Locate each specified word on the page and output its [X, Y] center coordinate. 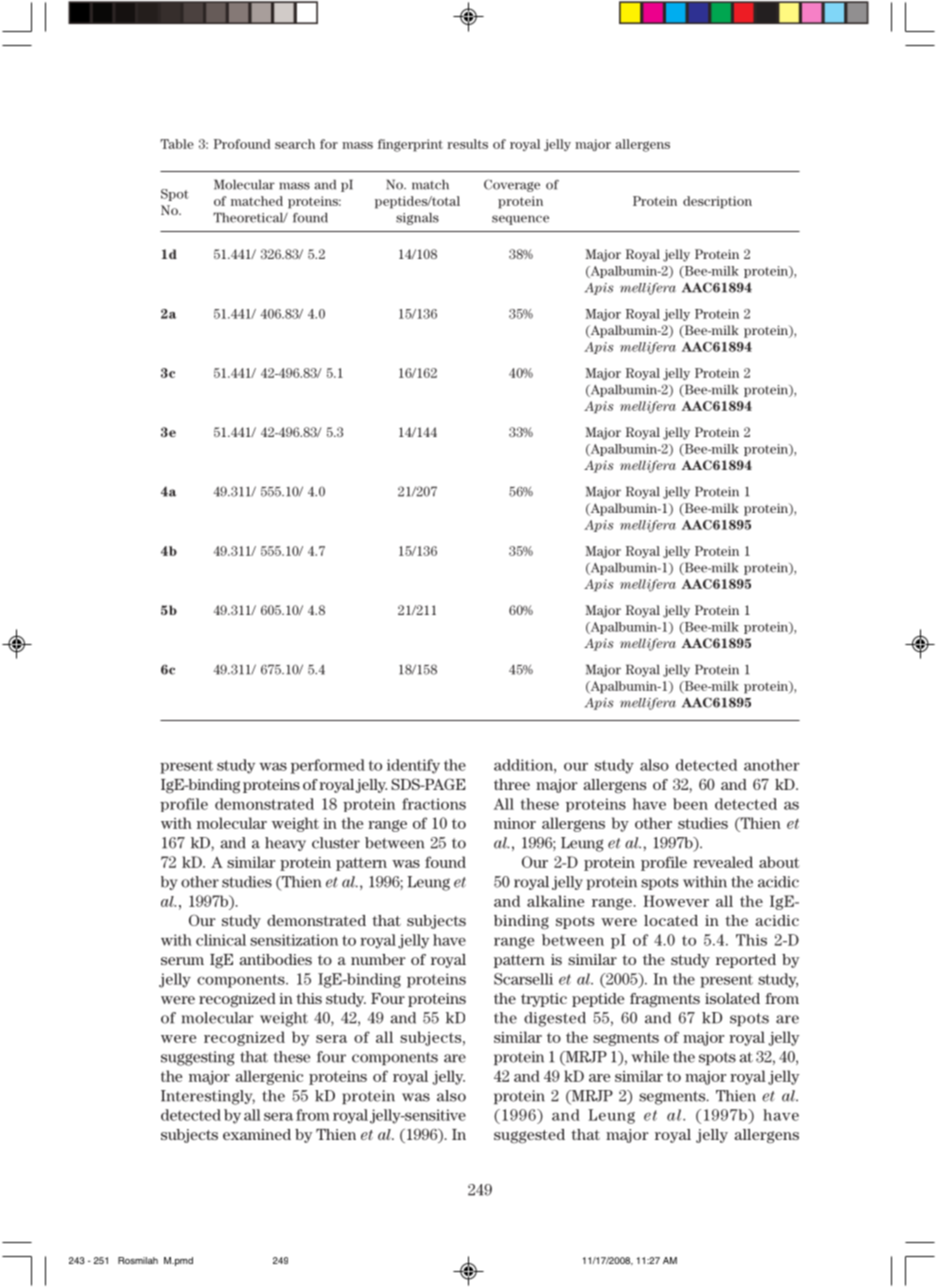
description [717, 202]
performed [328, 766]
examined [257, 1134]
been [690, 804]
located [671, 920]
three [512, 784]
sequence [520, 220]
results [467, 144]
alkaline [555, 901]
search [295, 144]
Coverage [512, 185]
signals [417, 219]
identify [413, 766]
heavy [285, 844]
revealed [723, 862]
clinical [221, 940]
